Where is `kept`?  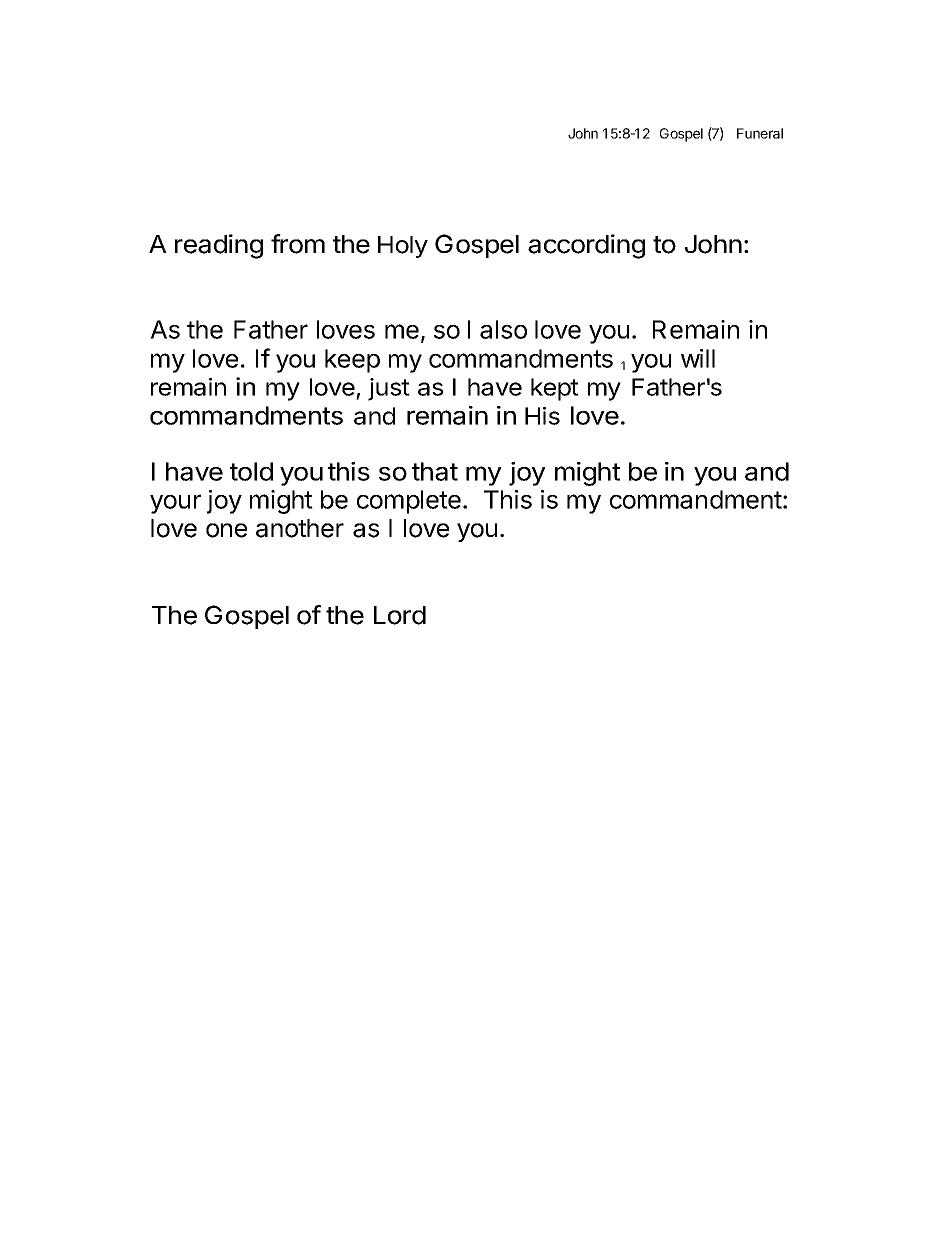 kept is located at coordinates (555, 389).
